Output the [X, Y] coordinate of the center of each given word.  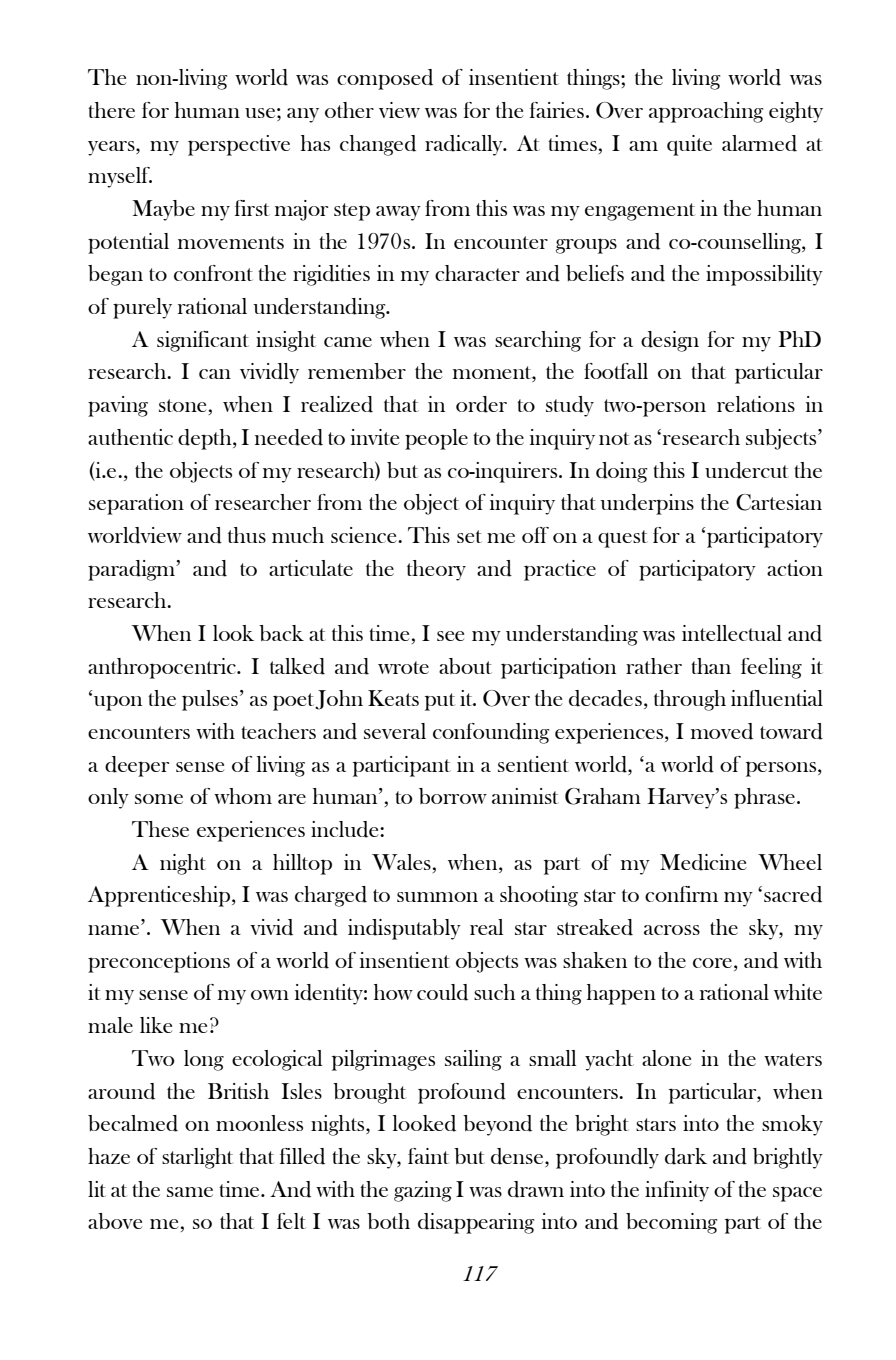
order [481, 404]
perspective [239, 145]
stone [182, 405]
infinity [677, 1191]
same [190, 1192]
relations [756, 404]
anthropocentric [163, 668]
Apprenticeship [159, 896]
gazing [423, 1191]
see [450, 636]
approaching [706, 112]
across [672, 930]
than [711, 666]
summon [437, 897]
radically [465, 145]
